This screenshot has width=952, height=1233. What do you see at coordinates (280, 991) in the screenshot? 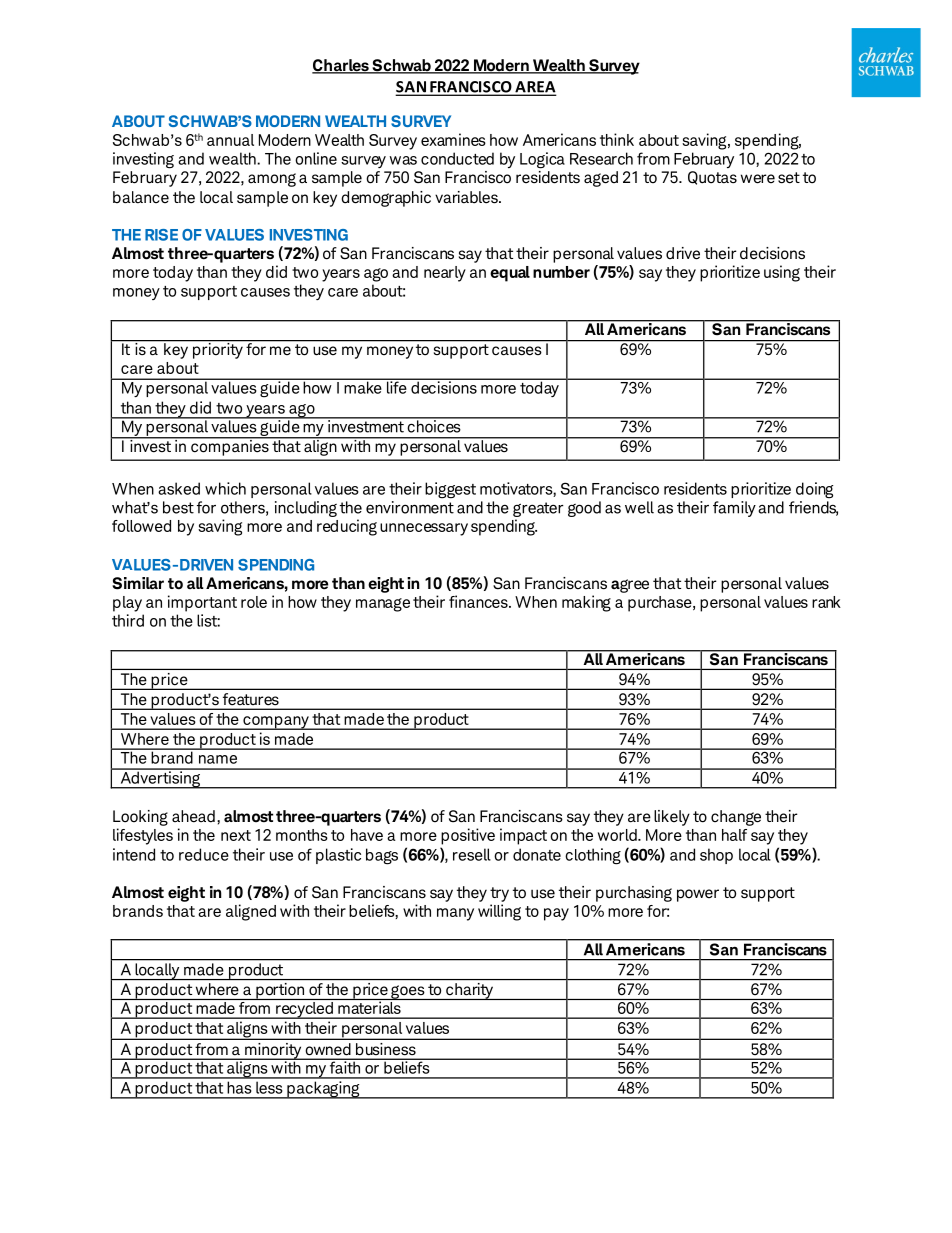
I see `portion` at bounding box center [280, 991].
